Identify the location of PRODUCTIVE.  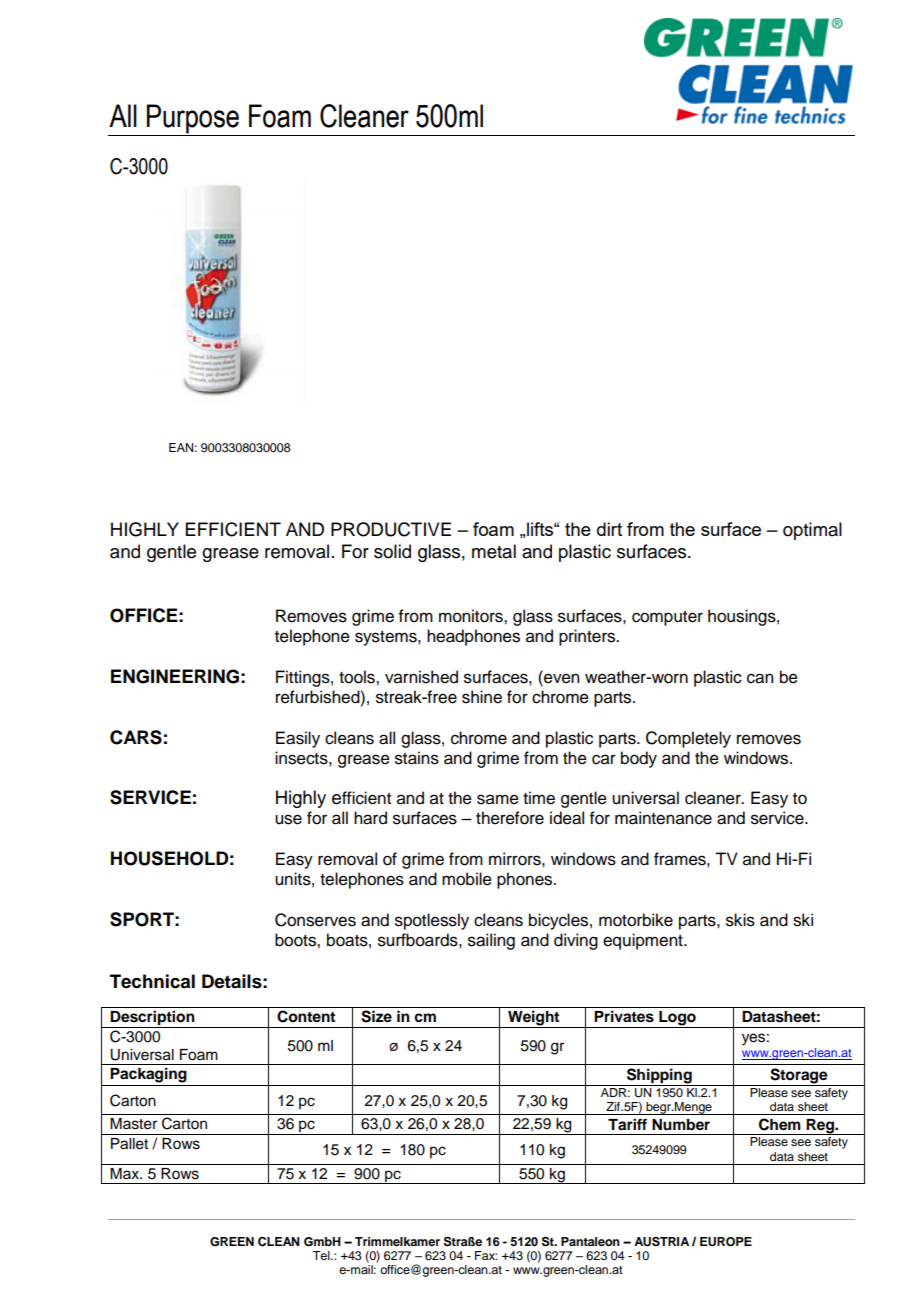
(391, 529).
